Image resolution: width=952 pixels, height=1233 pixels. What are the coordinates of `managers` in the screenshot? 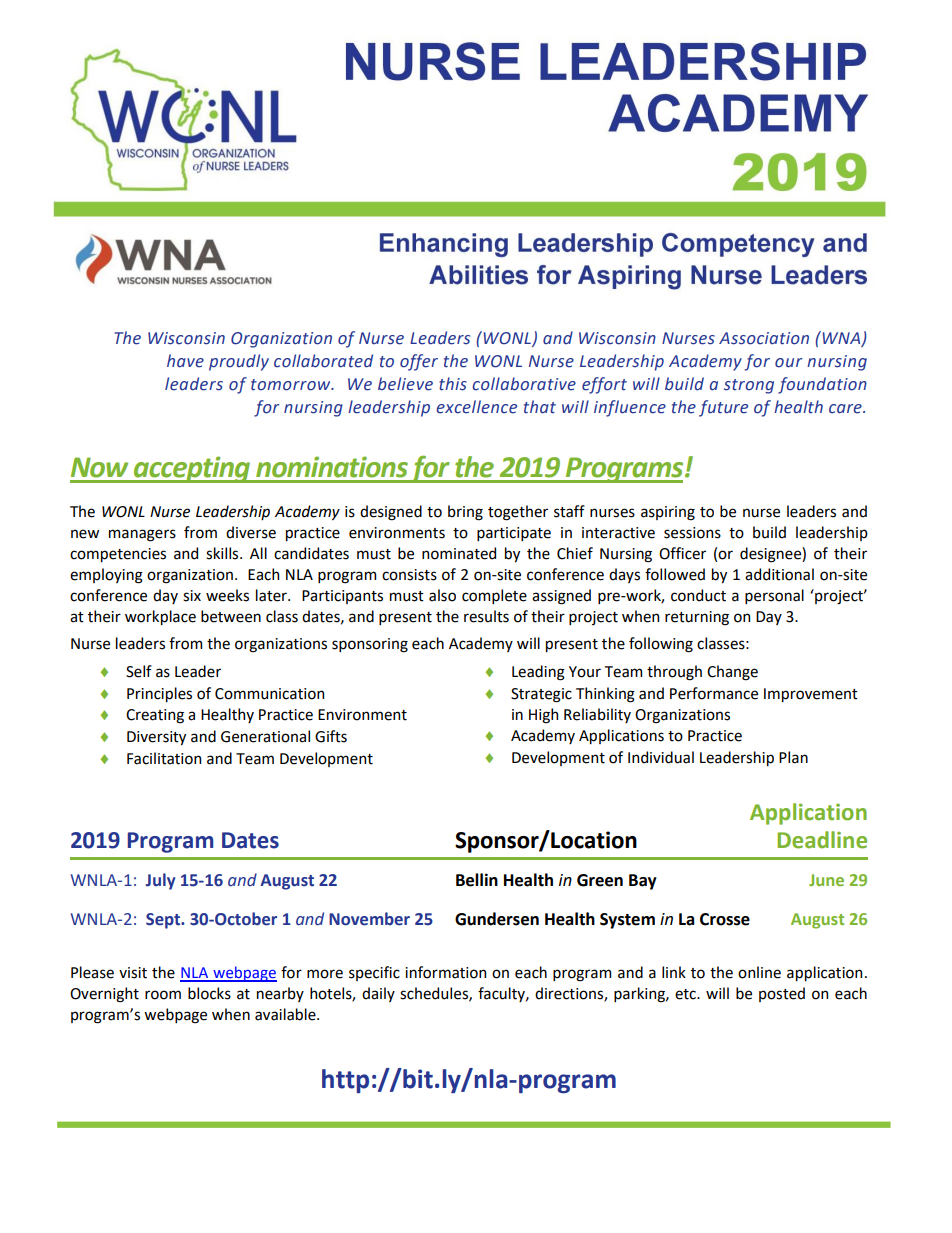 It's located at (142, 535).
